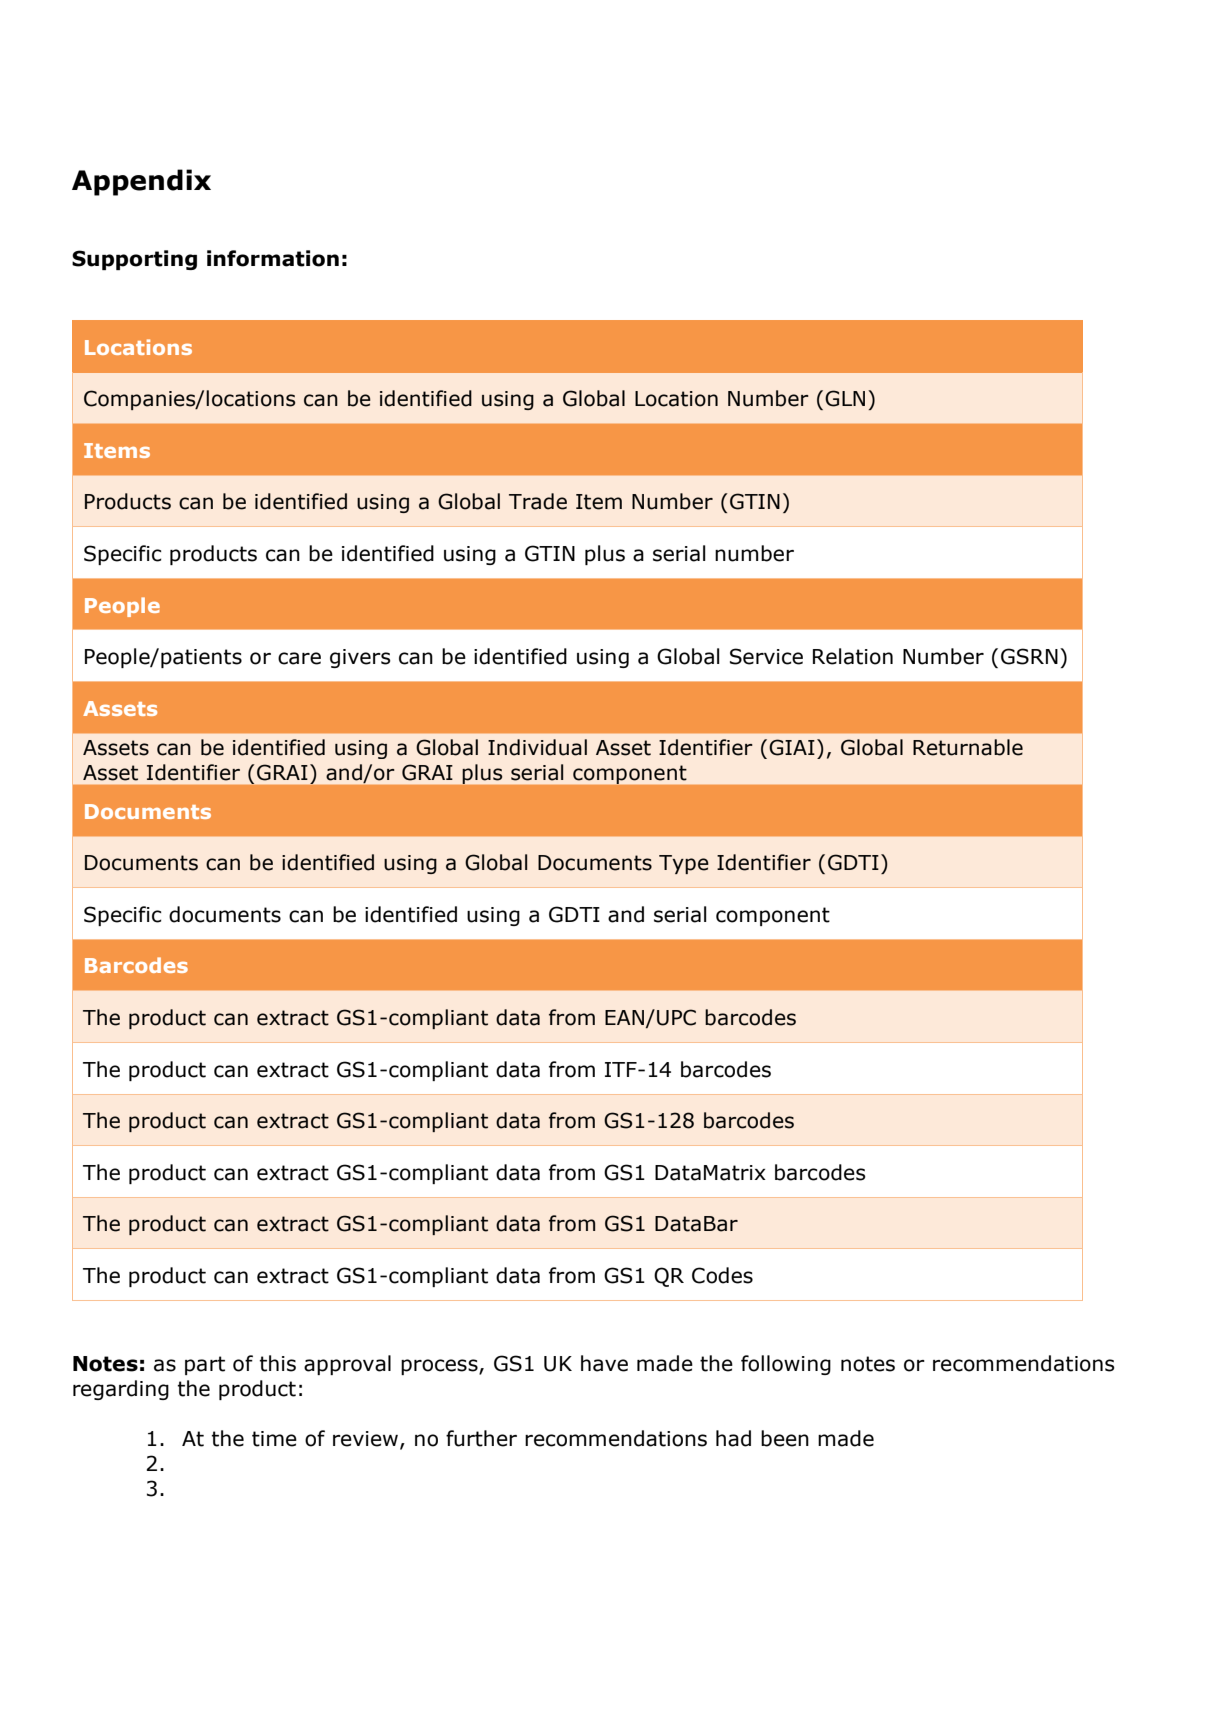 The image size is (1219, 1724). What do you see at coordinates (537, 747) in the page?
I see `Individual` at bounding box center [537, 747].
